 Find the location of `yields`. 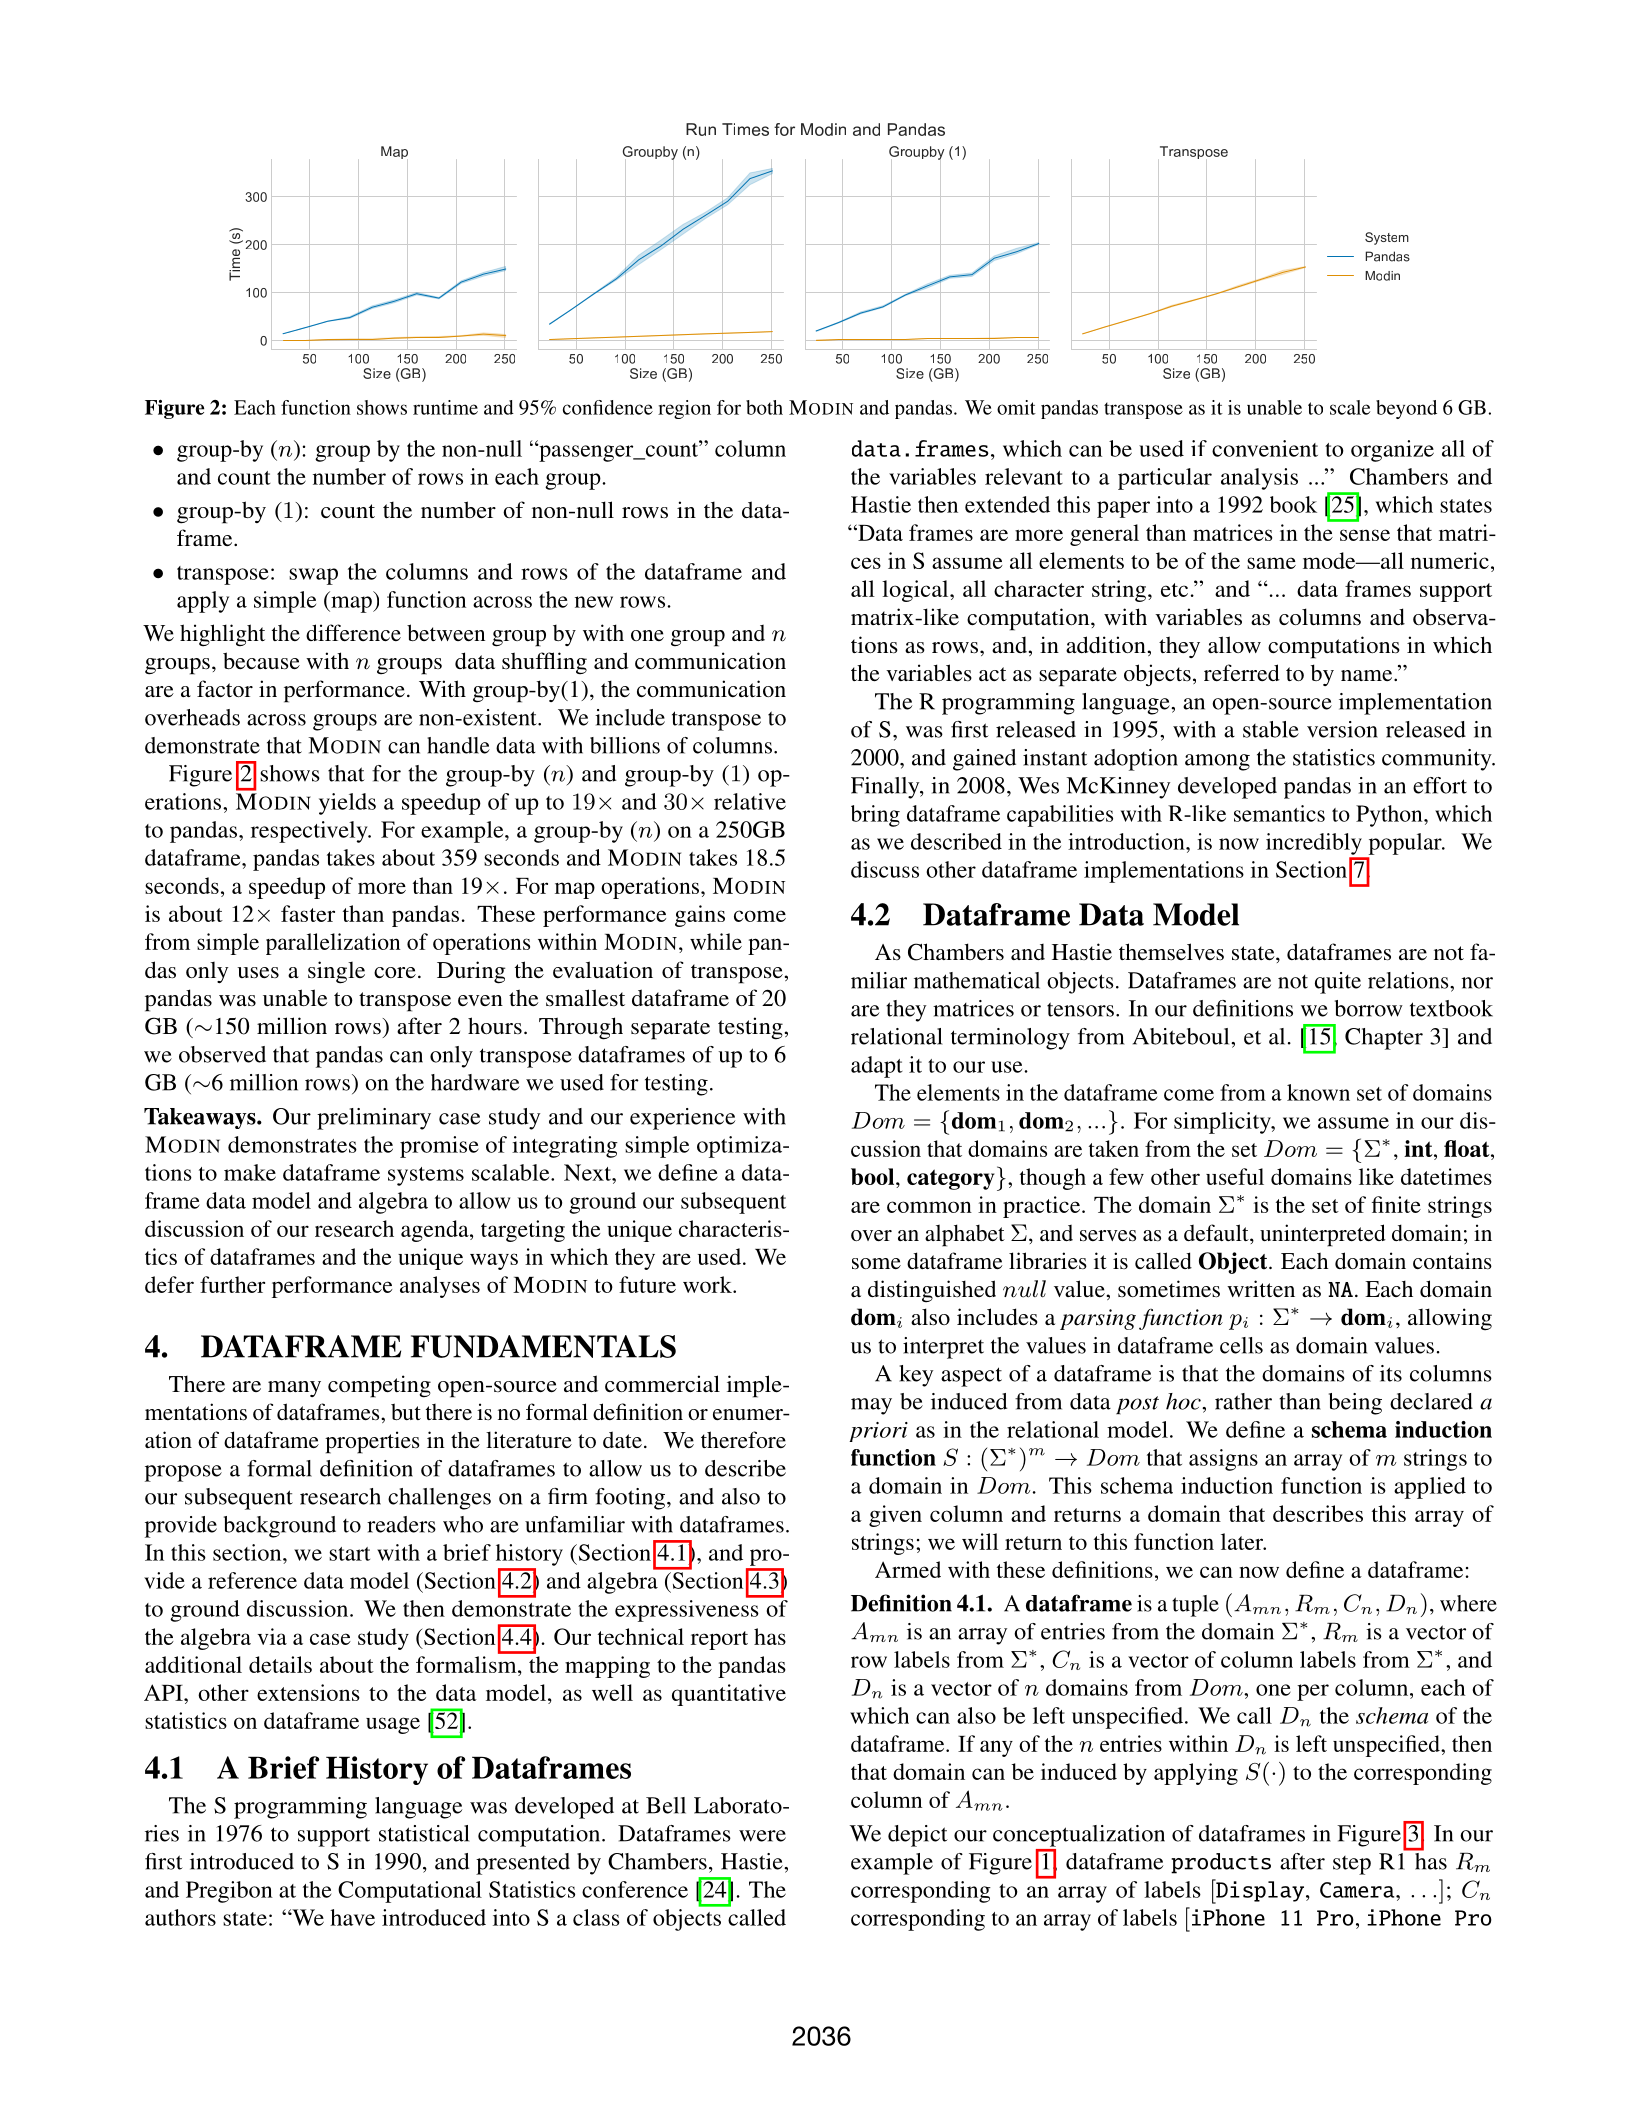

yields is located at coordinates (347, 804).
